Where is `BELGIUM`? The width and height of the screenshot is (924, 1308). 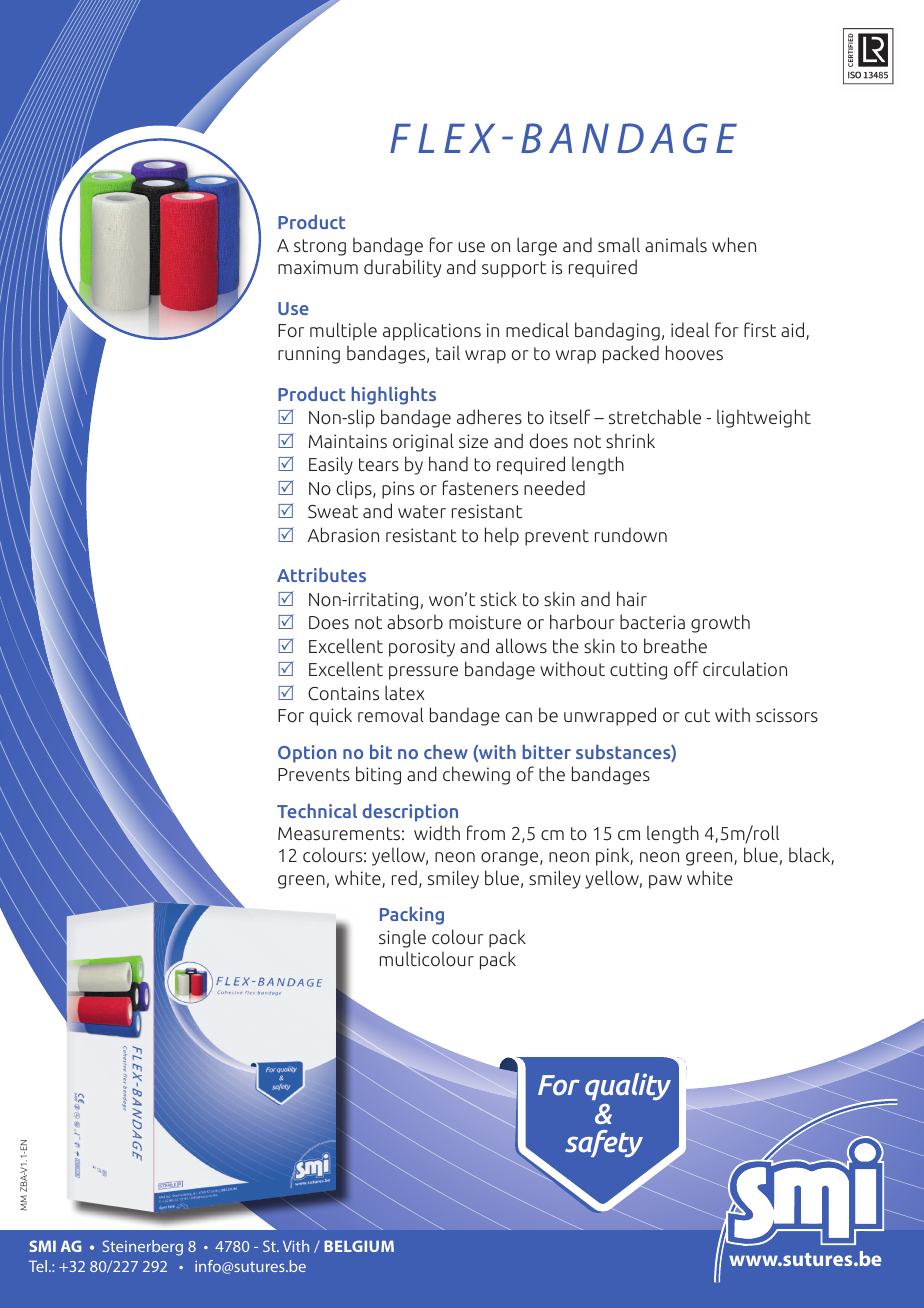
BELGIUM is located at coordinates (359, 1246).
